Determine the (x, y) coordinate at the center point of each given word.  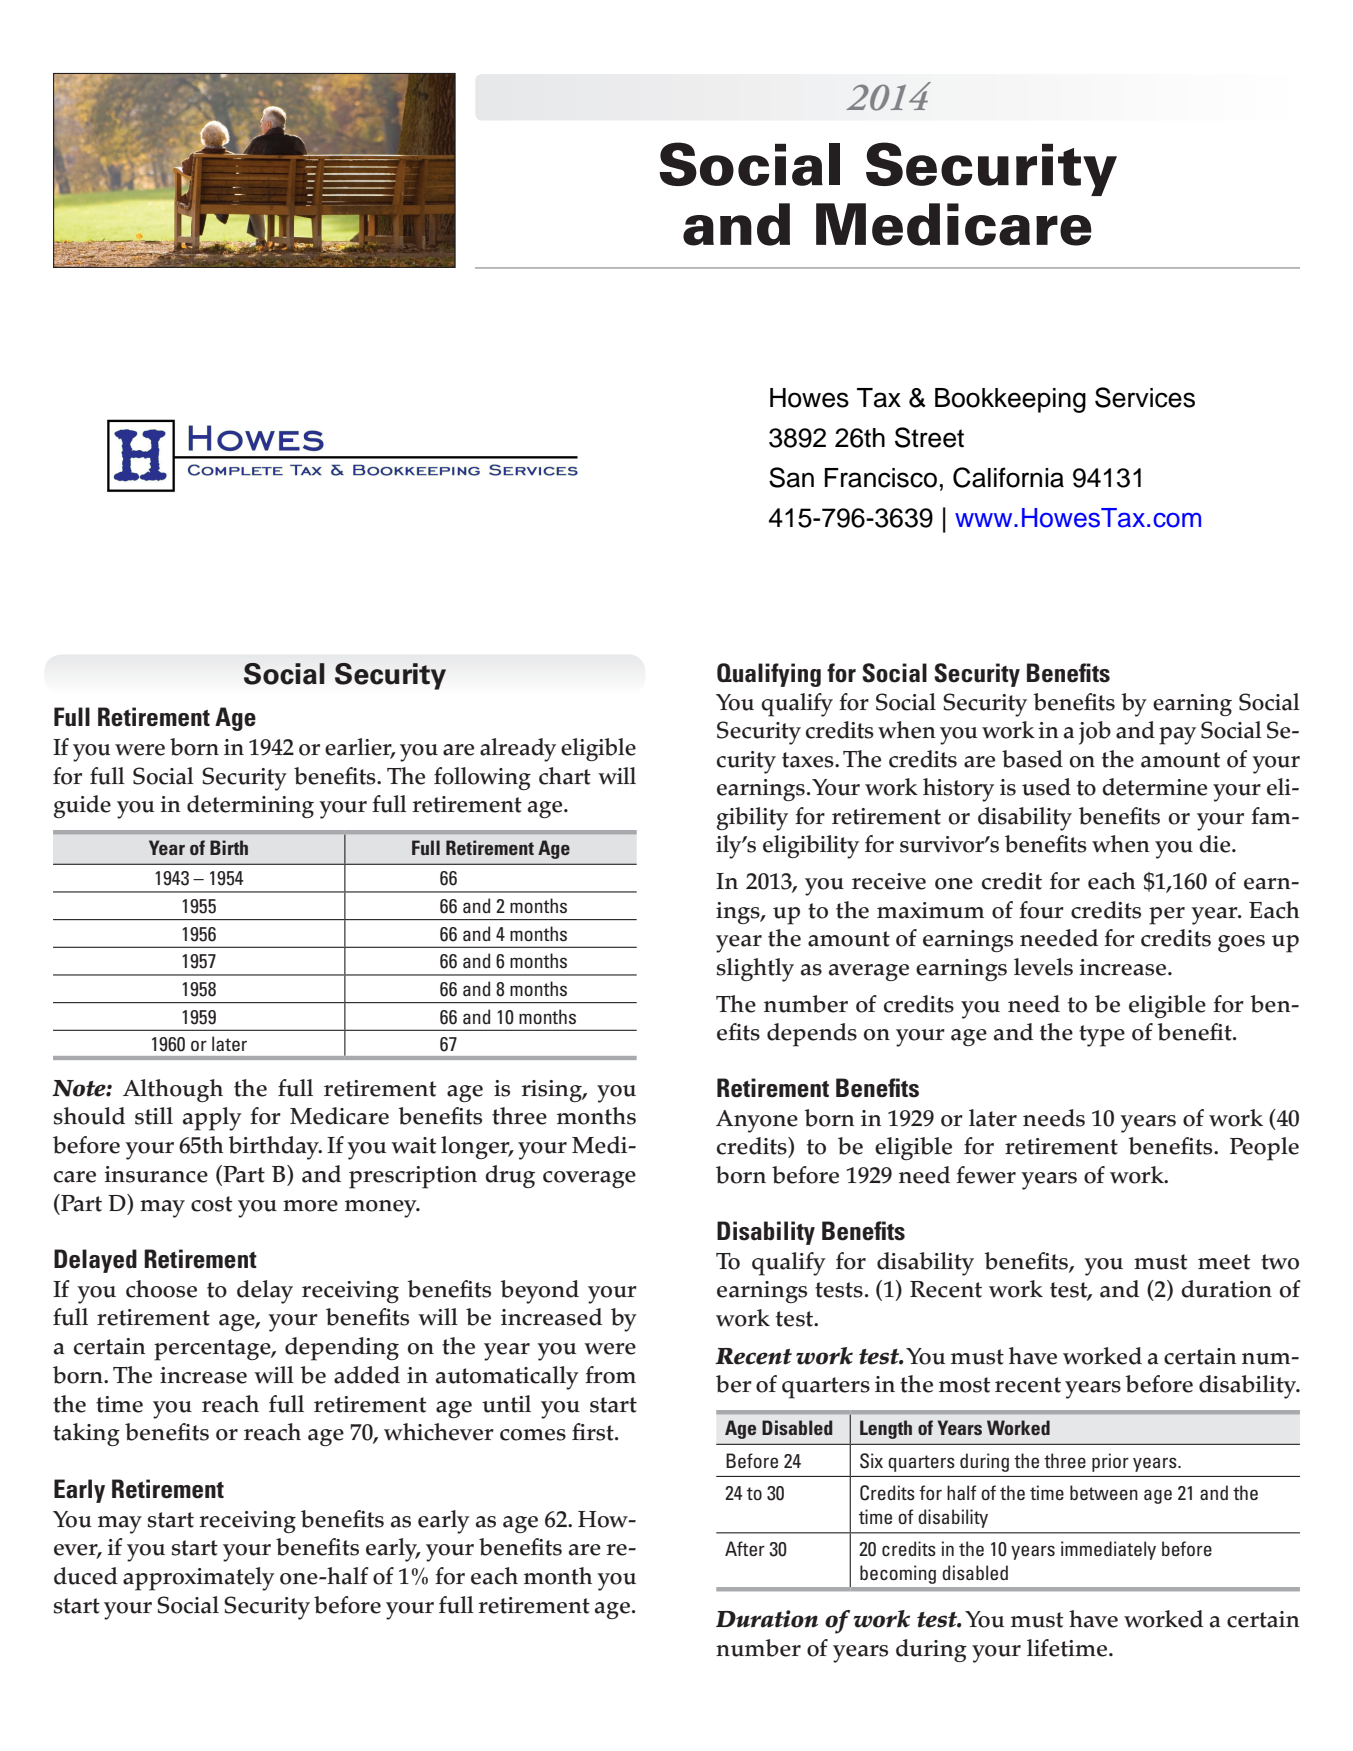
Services (1145, 397)
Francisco (881, 478)
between (1104, 1492)
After (745, 1548)
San (791, 477)
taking (86, 1434)
